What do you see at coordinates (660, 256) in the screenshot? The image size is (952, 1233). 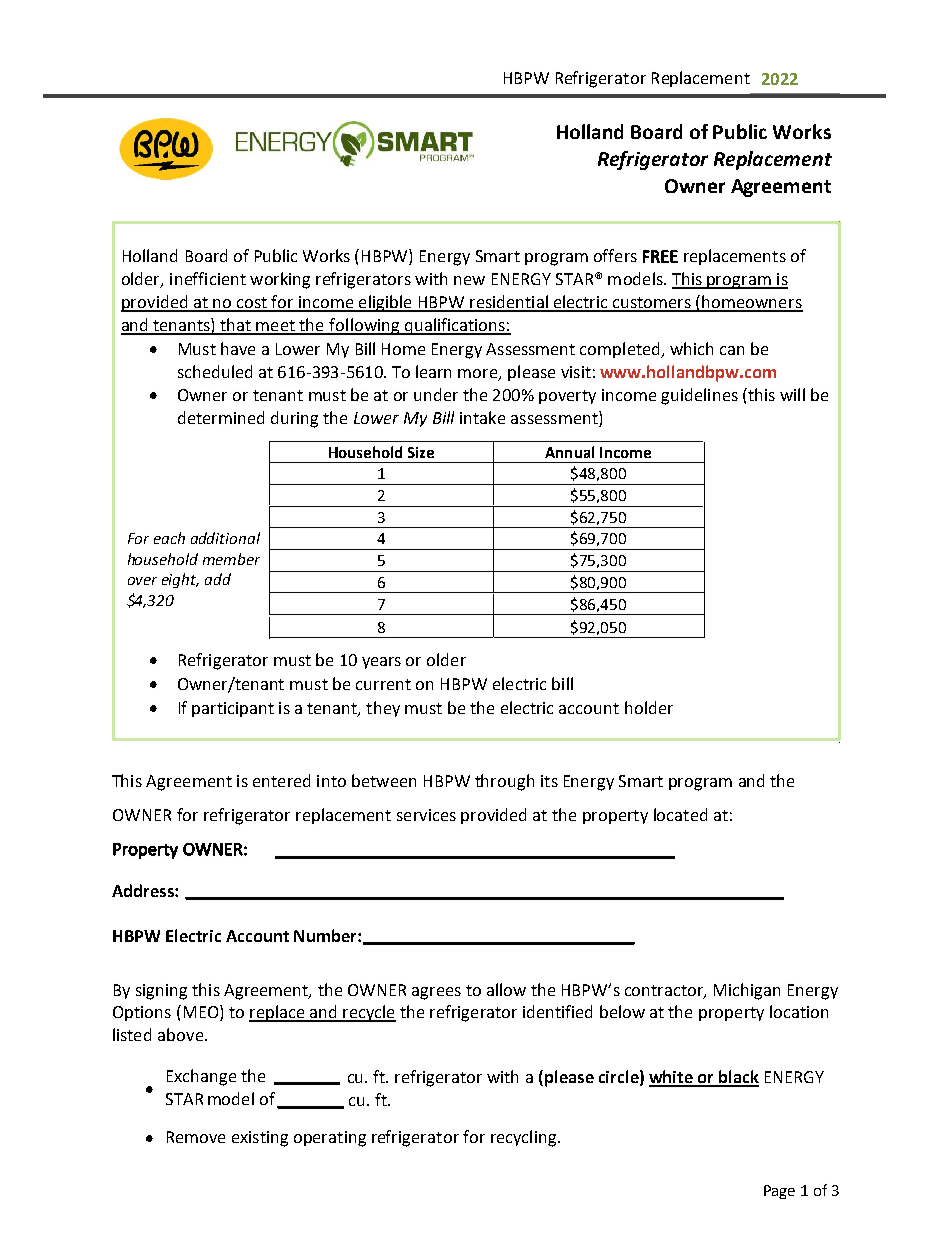 I see `FREE` at bounding box center [660, 256].
